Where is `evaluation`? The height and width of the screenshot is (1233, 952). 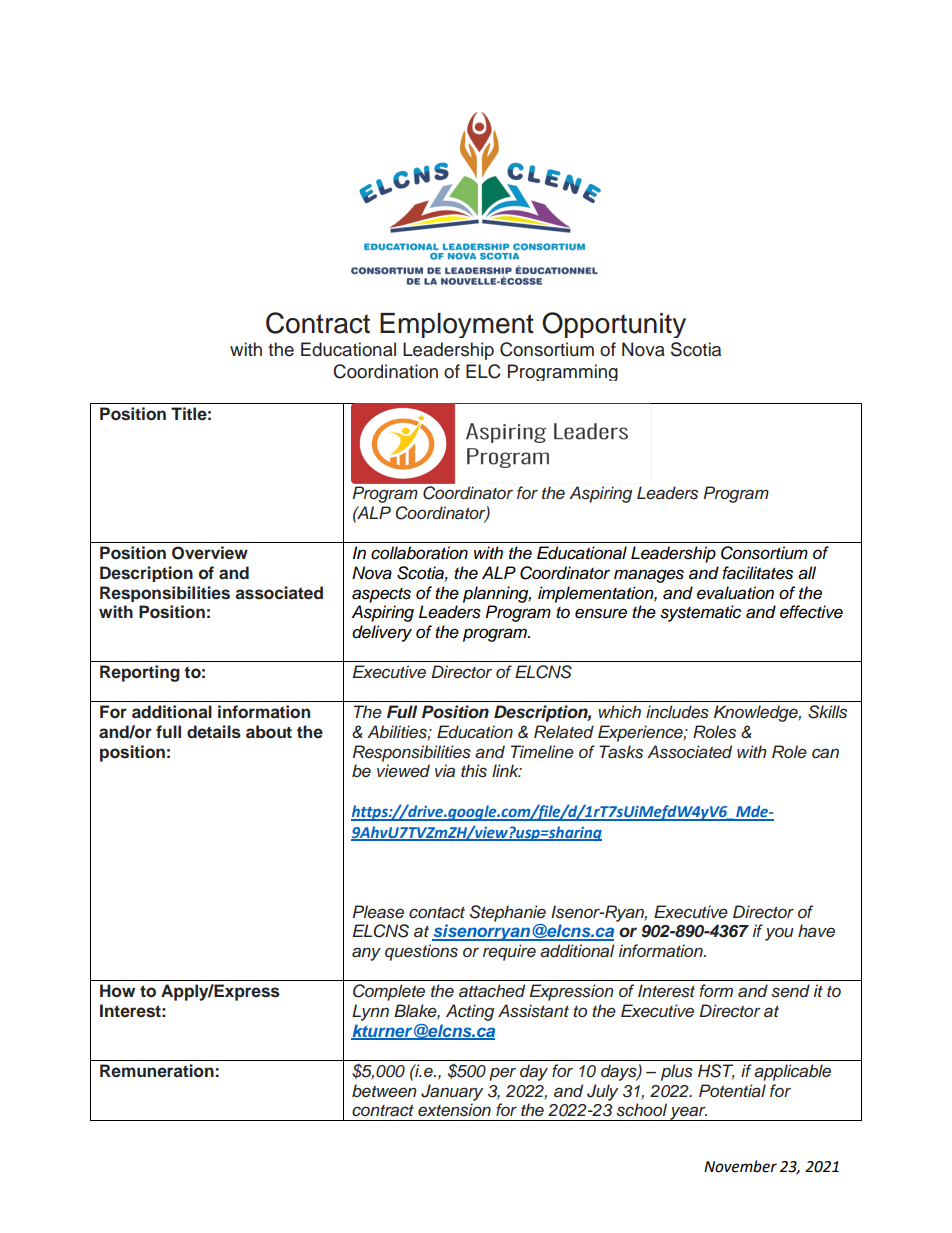 evaluation is located at coordinates (735, 593).
